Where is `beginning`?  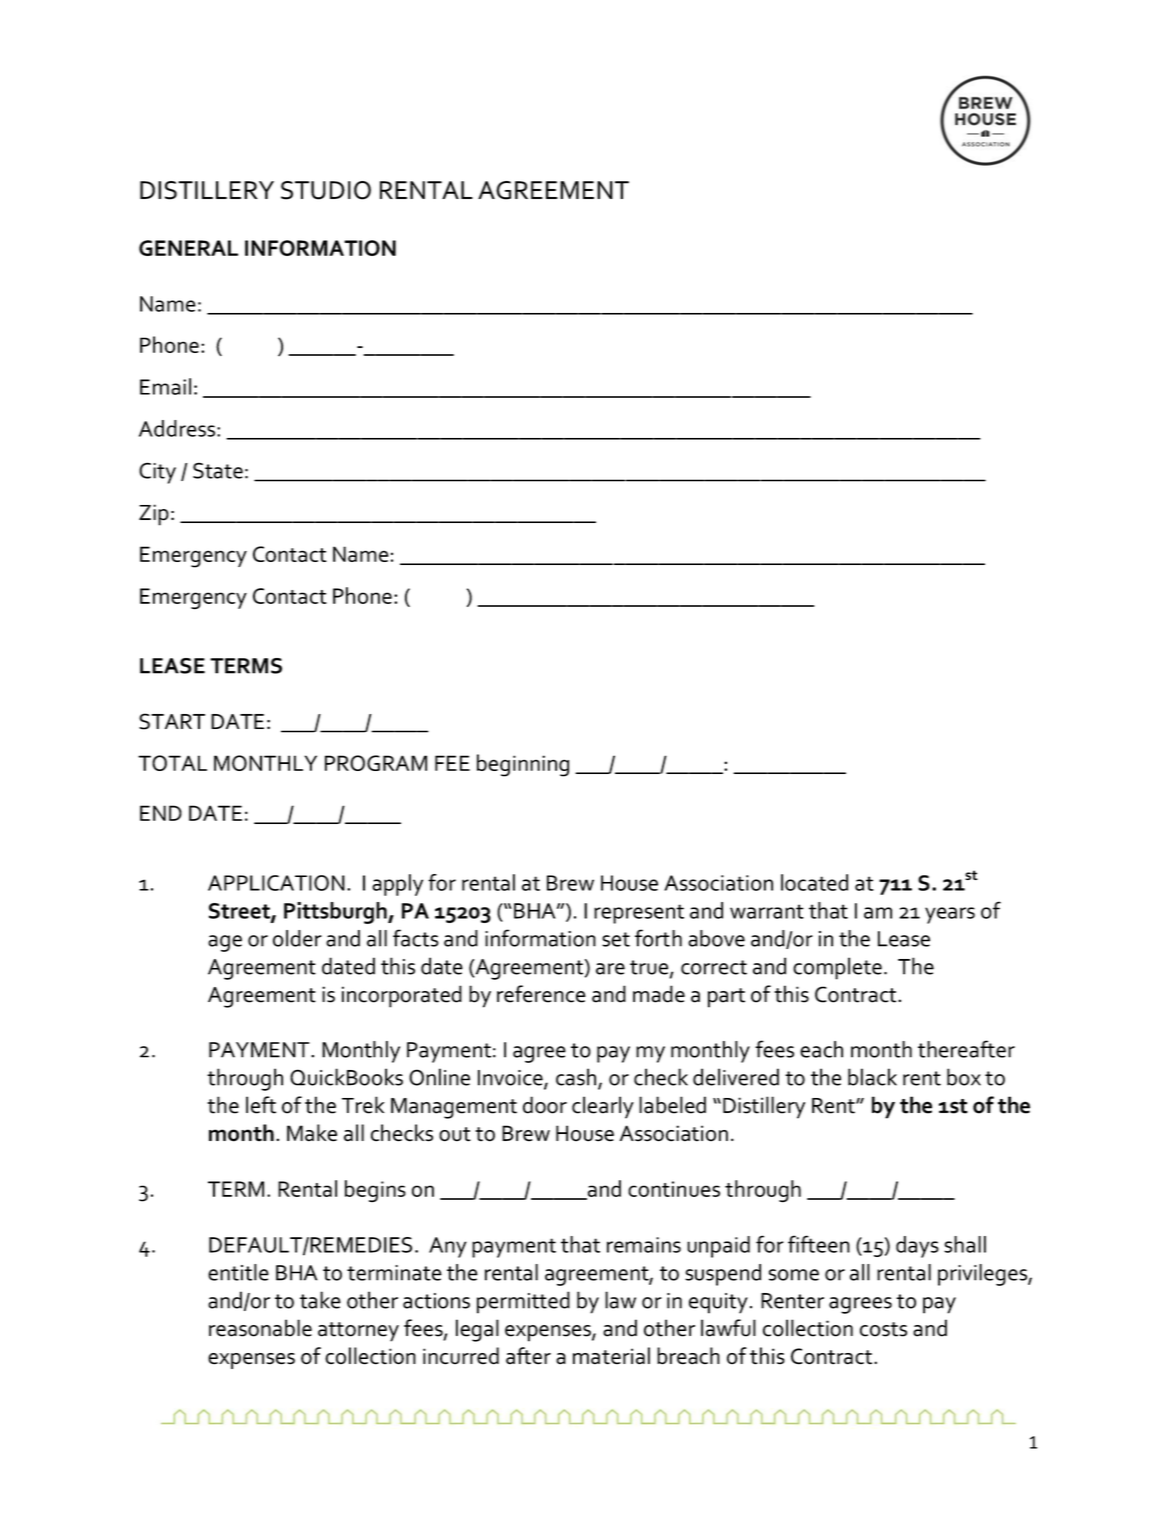 beginning is located at coordinates (523, 765).
